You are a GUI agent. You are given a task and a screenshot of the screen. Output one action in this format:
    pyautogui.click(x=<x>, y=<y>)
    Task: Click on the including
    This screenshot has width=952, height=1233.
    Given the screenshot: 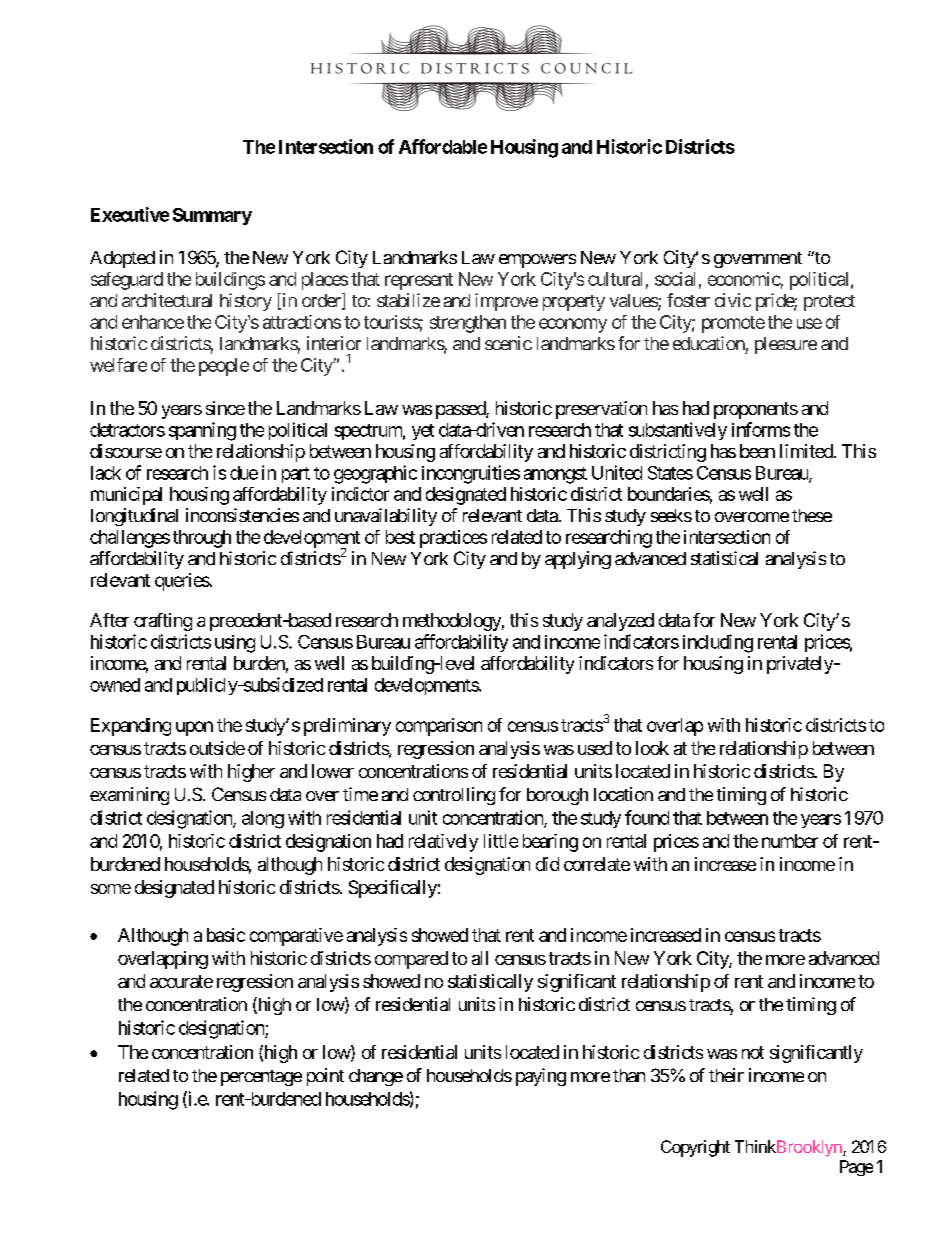 What is the action you would take?
    pyautogui.click(x=718, y=643)
